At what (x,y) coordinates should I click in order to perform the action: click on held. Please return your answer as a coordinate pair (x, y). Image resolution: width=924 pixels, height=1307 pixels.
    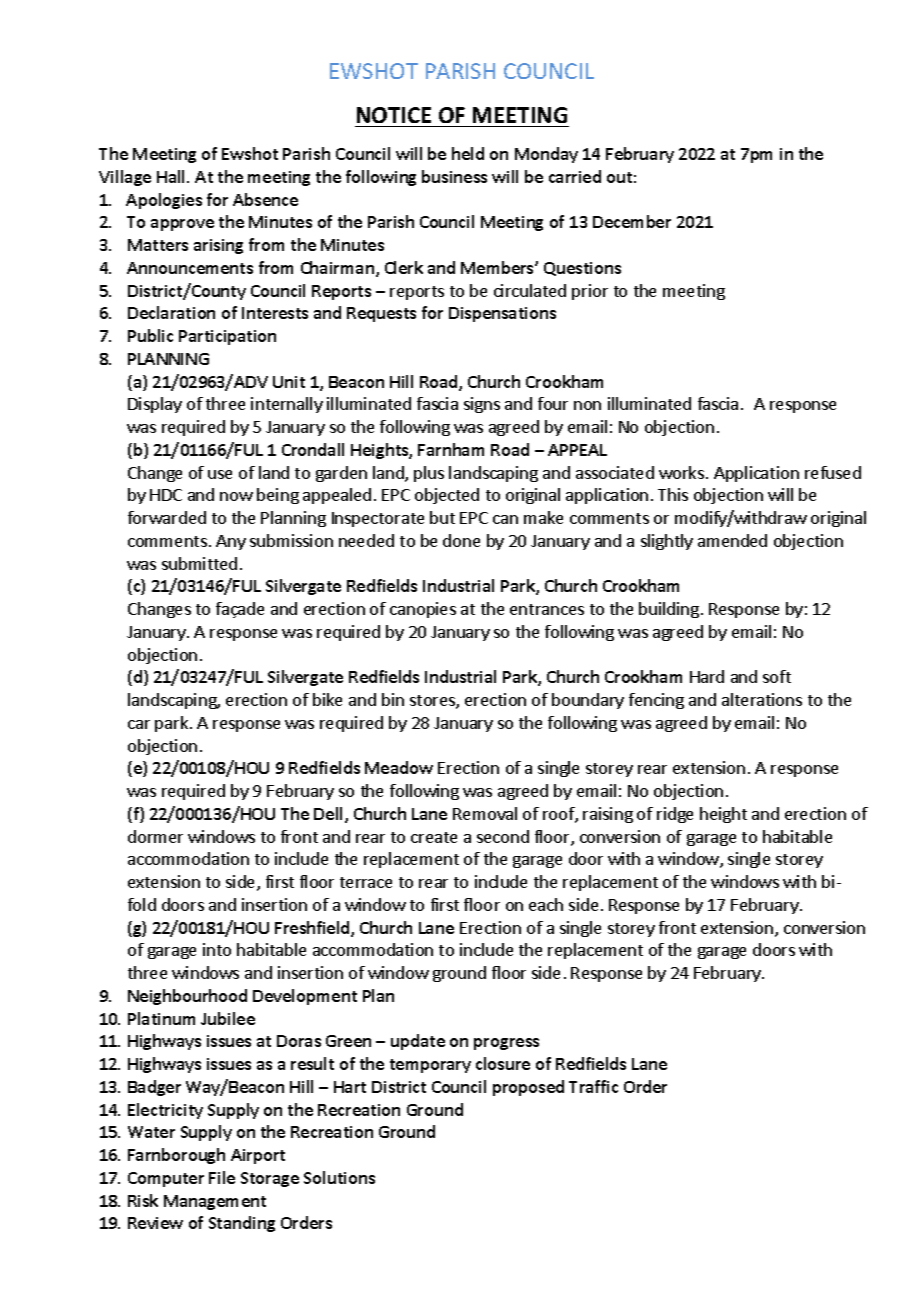
    Looking at the image, I should click on (468, 153).
